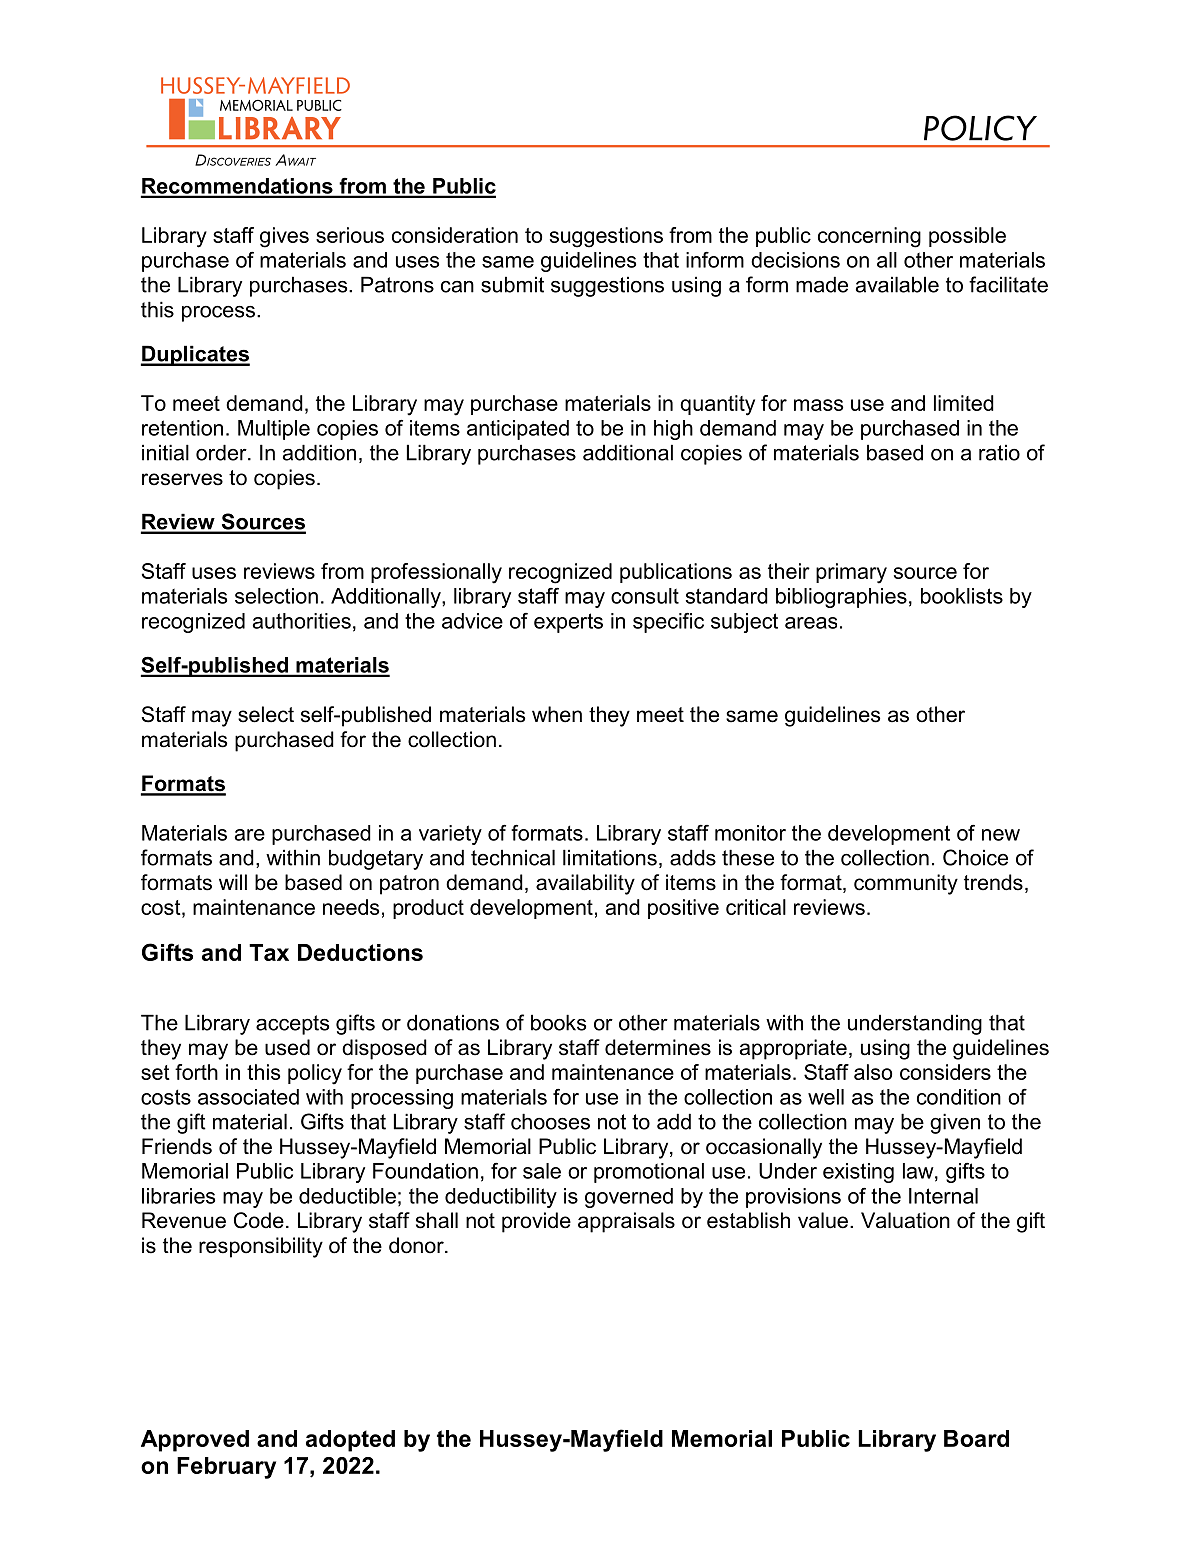  Describe the element at coordinates (976, 1438) in the page. I see `Board` at that location.
